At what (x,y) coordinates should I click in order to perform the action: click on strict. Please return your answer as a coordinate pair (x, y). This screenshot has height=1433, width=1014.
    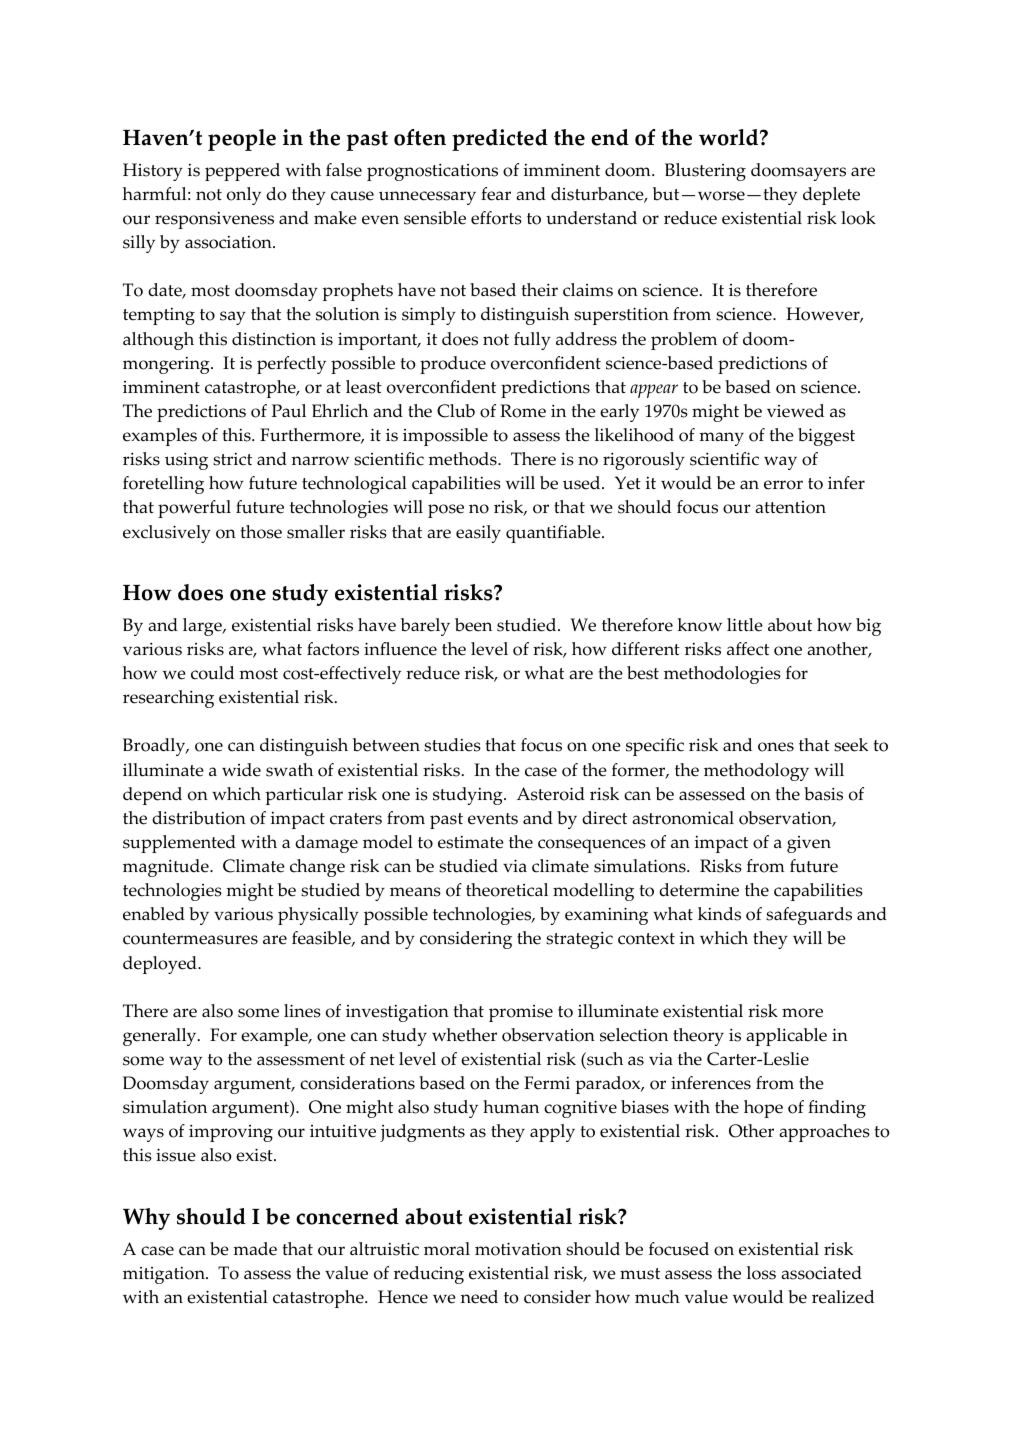
    Looking at the image, I should click on (232, 459).
